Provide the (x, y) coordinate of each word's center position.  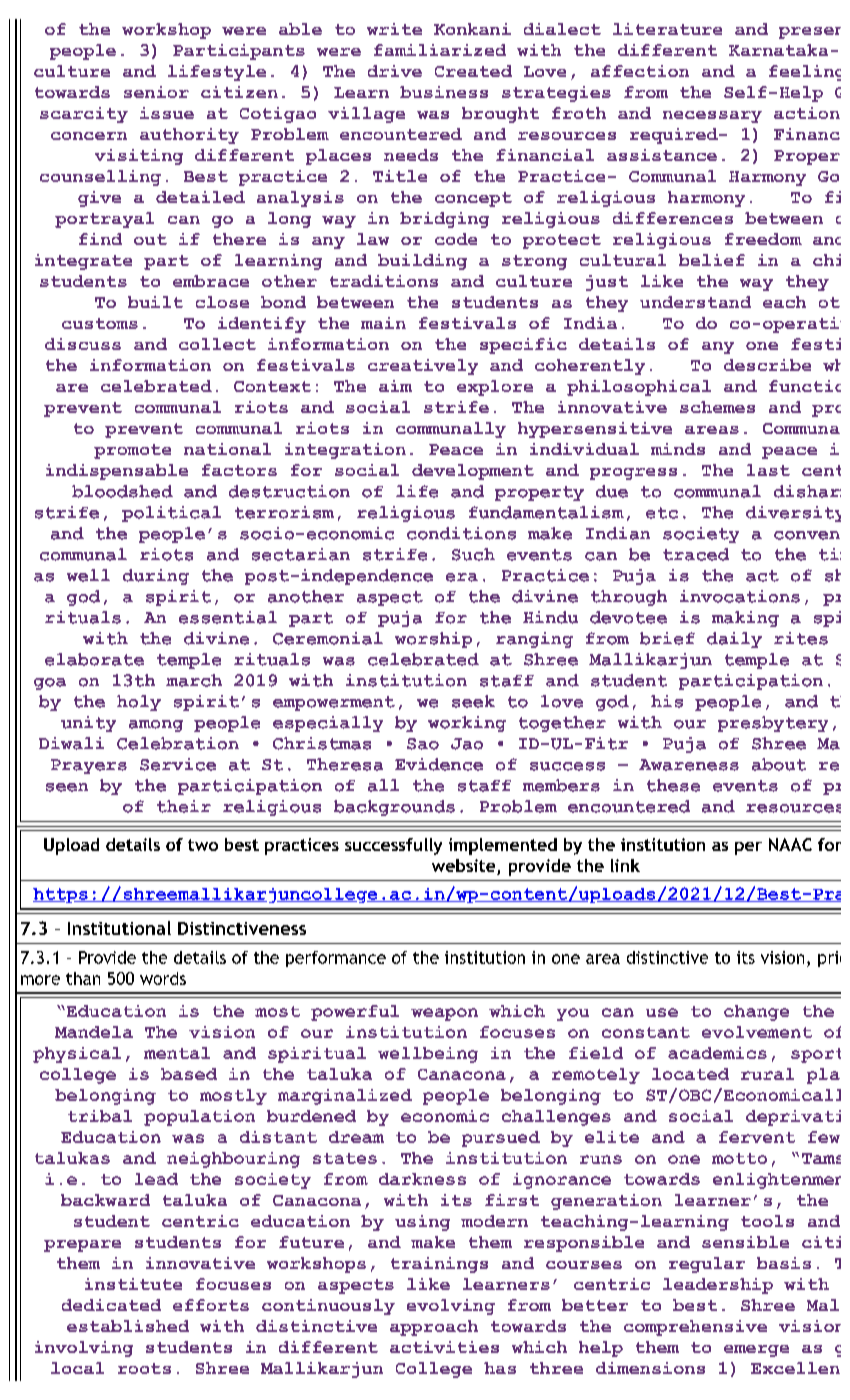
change (756, 1013)
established (128, 1326)
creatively (423, 367)
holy (139, 703)
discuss (83, 344)
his (667, 701)
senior (156, 92)
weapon (444, 1014)
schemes (717, 407)
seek (473, 701)
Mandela (94, 1032)
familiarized (440, 50)
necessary (712, 117)
